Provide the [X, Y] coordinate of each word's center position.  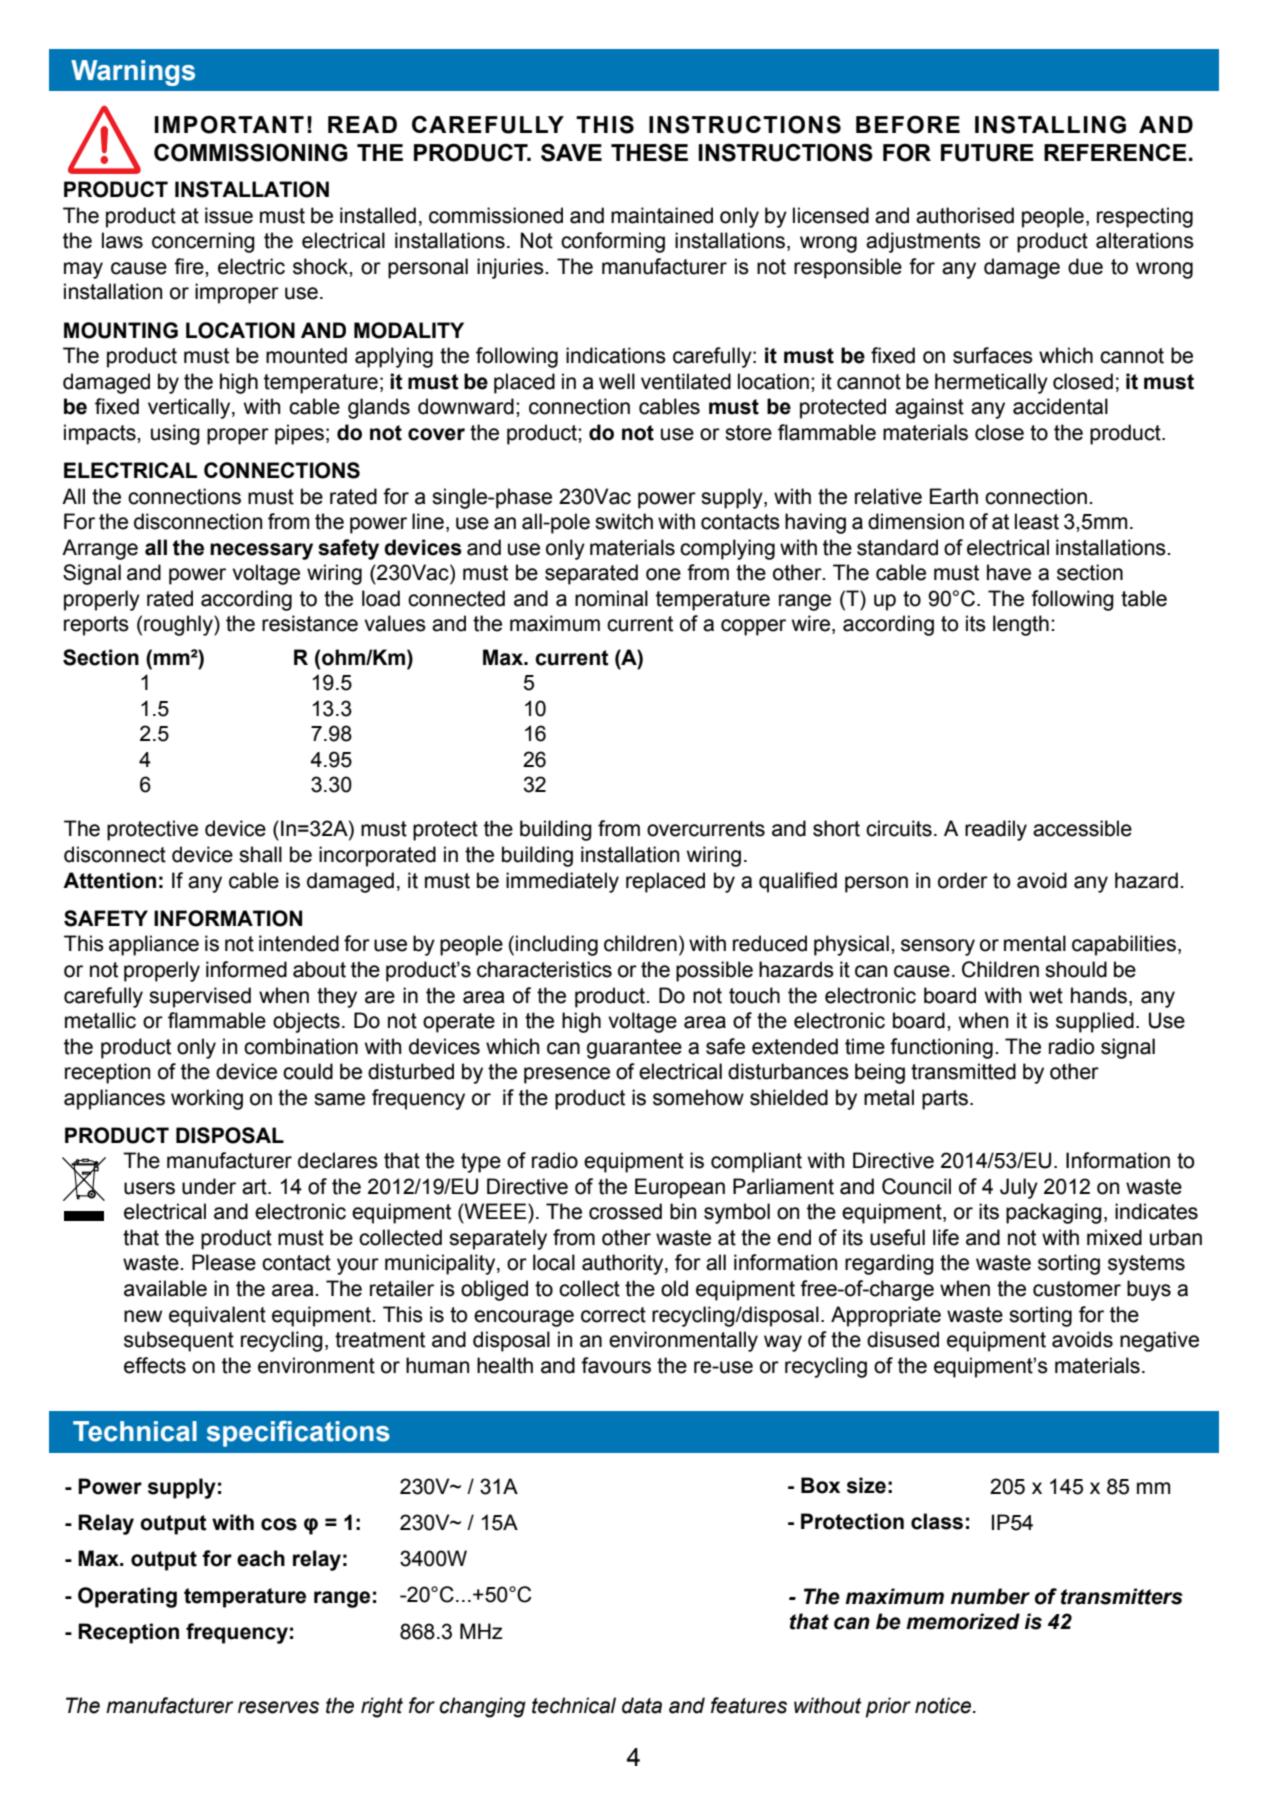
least [1037, 521]
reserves [278, 1707]
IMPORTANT [229, 124]
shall [260, 854]
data [642, 1705]
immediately [562, 882]
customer [1077, 1289]
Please [224, 1262]
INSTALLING [1050, 124]
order [963, 880]
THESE [649, 152]
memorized [963, 1621]
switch [624, 521]
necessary [261, 551]
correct [613, 1315]
